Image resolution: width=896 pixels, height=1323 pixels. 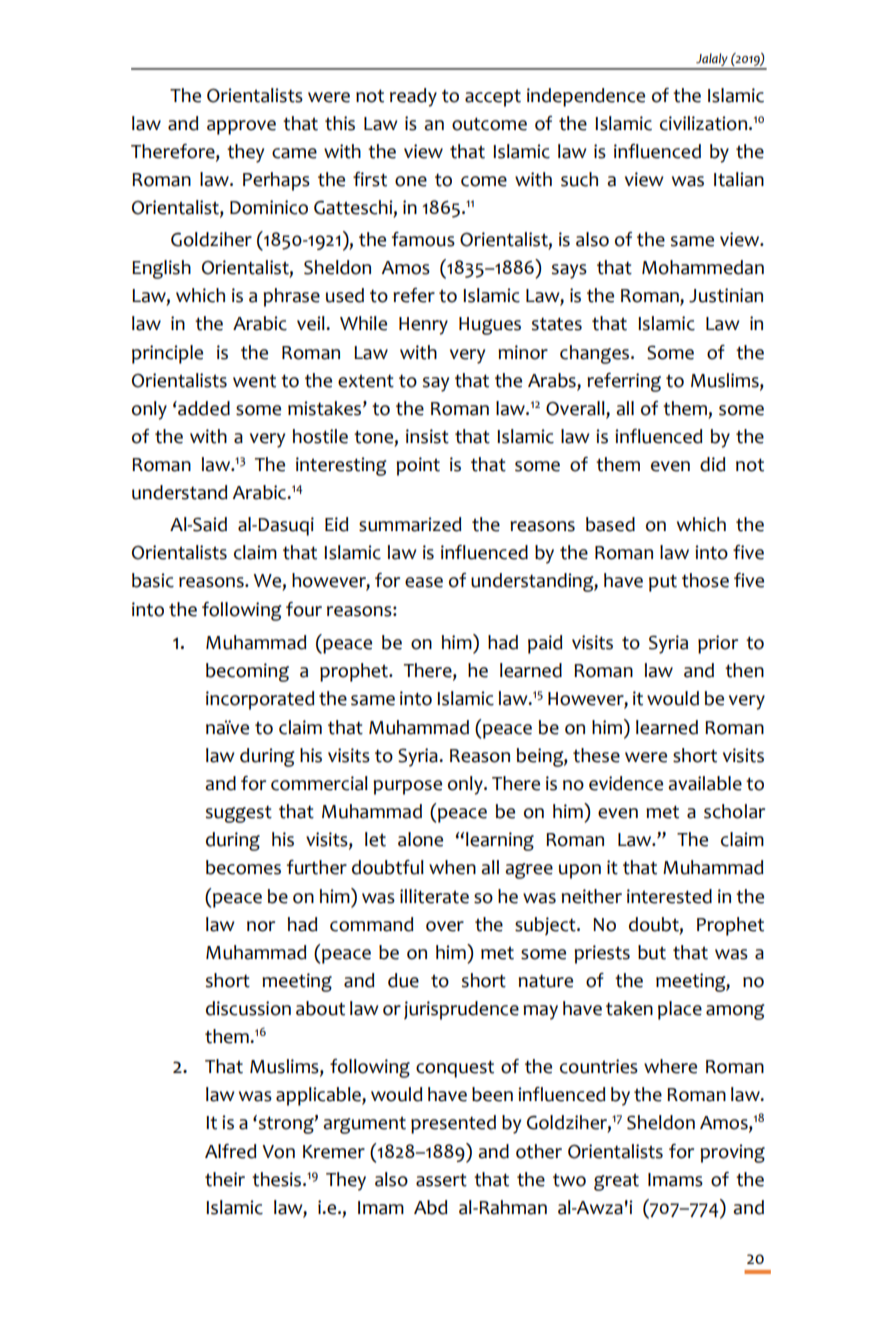 What do you see at coordinates (241, 127) in the screenshot?
I see `approve` at bounding box center [241, 127].
